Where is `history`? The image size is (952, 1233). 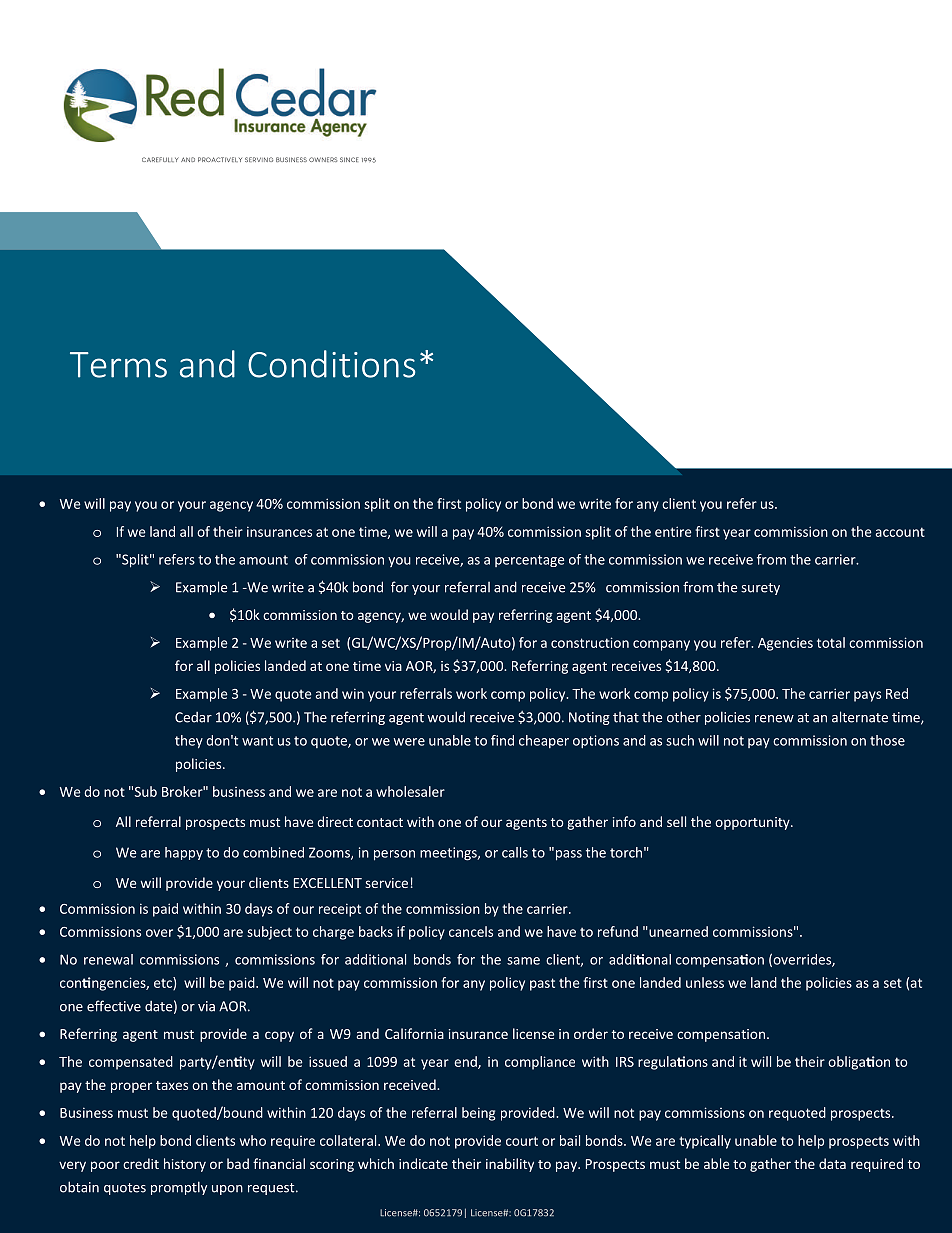
history is located at coordinates (185, 1165).
